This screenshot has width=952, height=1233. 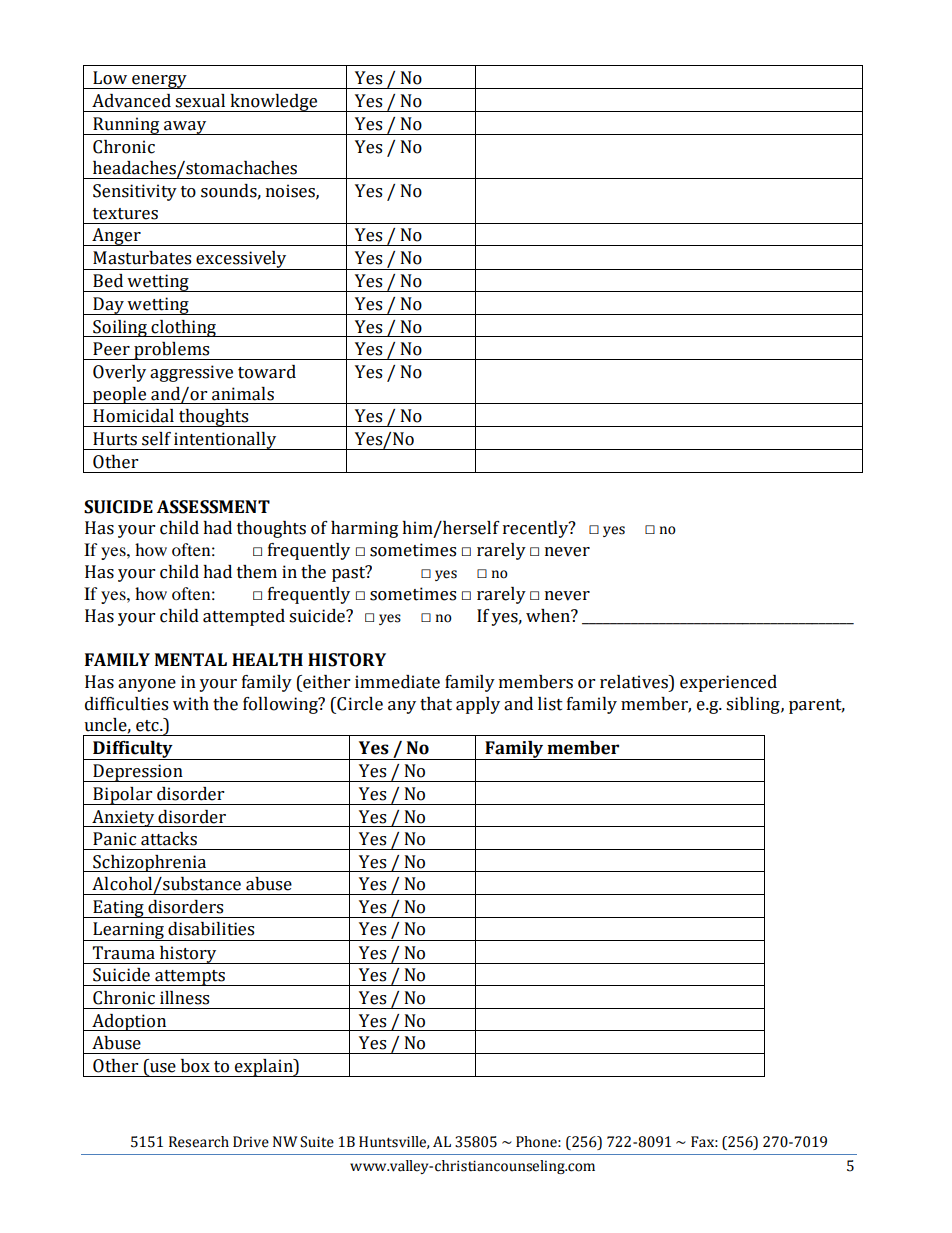 I want to click on knowledge, so click(x=273, y=103).
